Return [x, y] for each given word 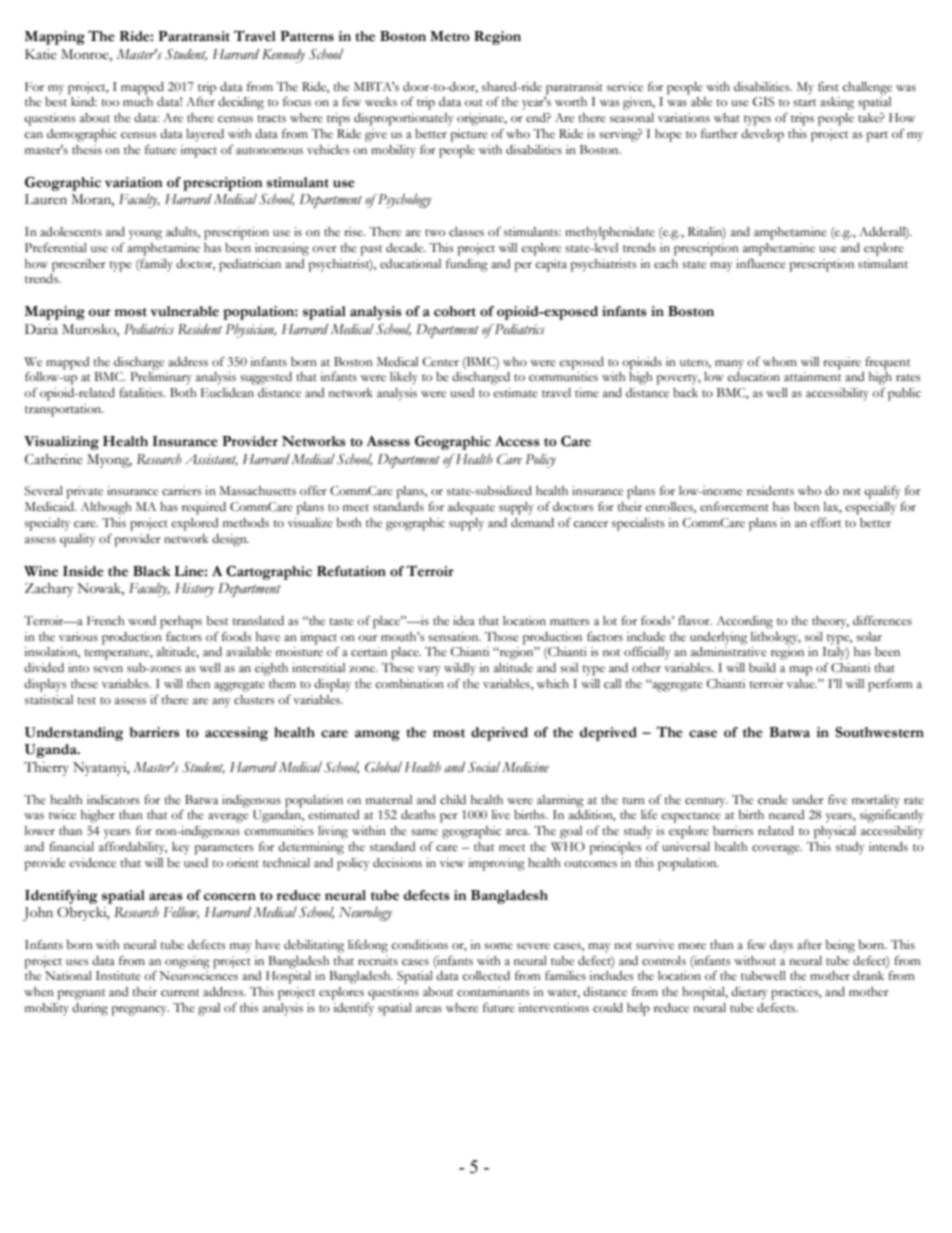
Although [106, 508]
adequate [471, 508]
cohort [455, 311]
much [138, 101]
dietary [749, 993]
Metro [450, 36]
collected [486, 976]
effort [826, 523]
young [145, 235]
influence [761, 264]
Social [484, 767]
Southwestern [879, 732]
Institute [118, 976]
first [828, 86]
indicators [113, 800]
